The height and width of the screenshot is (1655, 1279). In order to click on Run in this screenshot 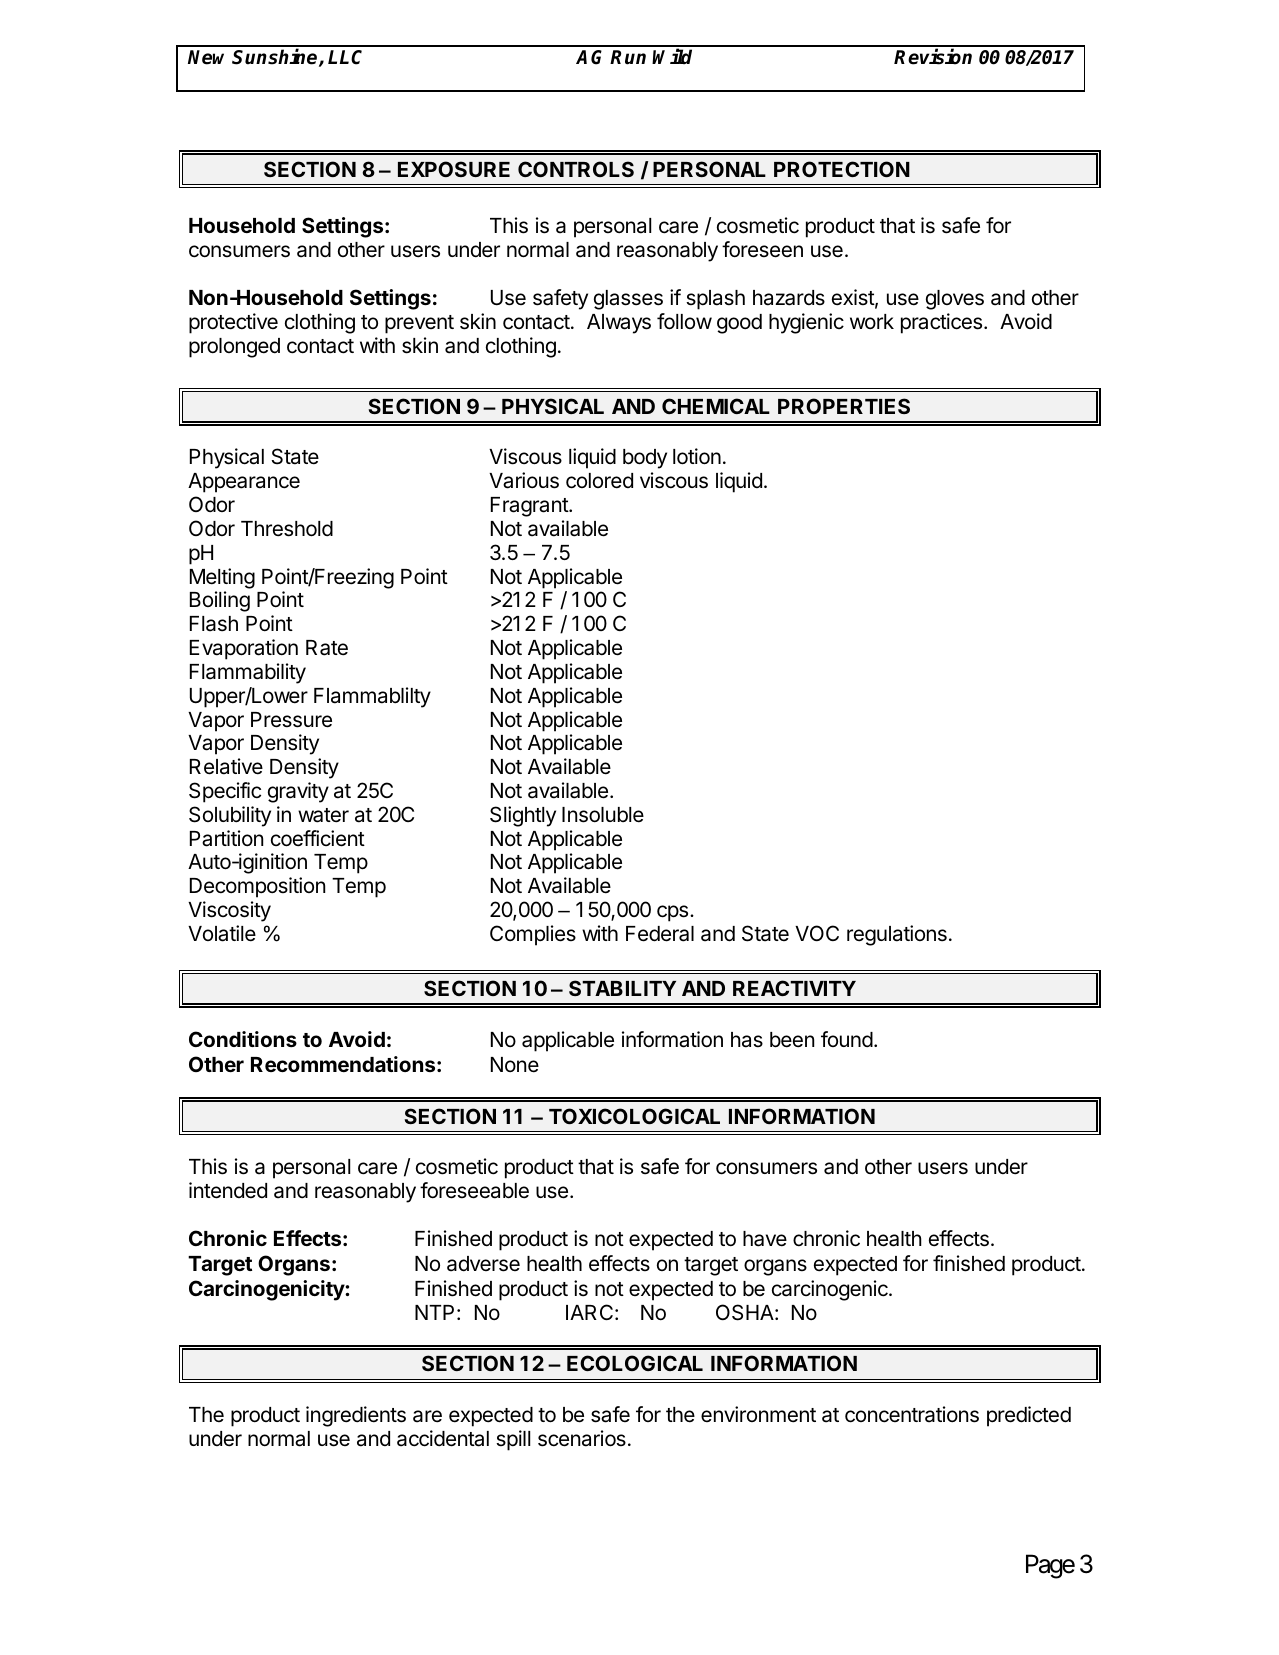, I will do `click(628, 57)`.
